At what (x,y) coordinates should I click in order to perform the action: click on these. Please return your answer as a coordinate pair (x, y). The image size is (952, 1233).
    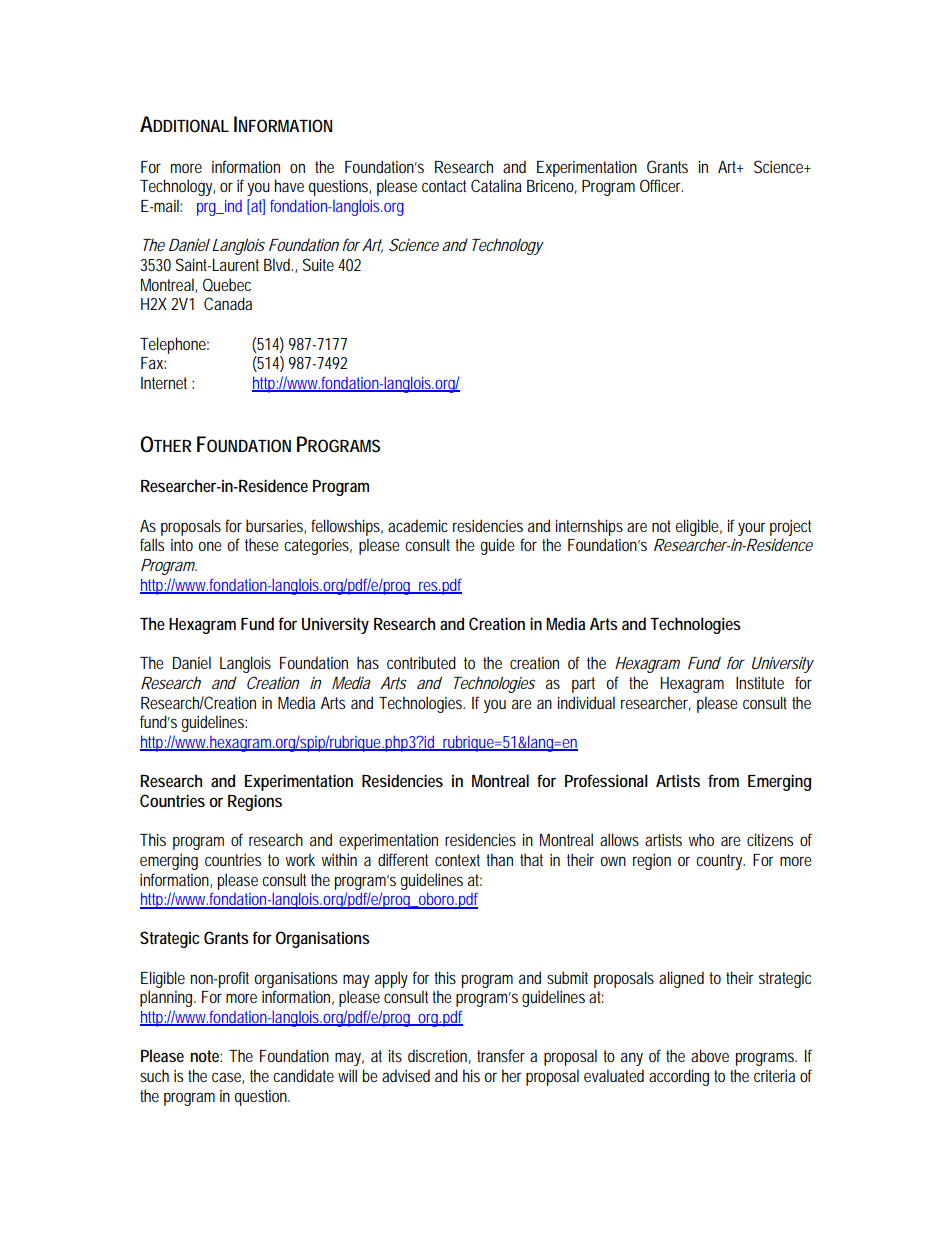
    Looking at the image, I should click on (262, 544).
